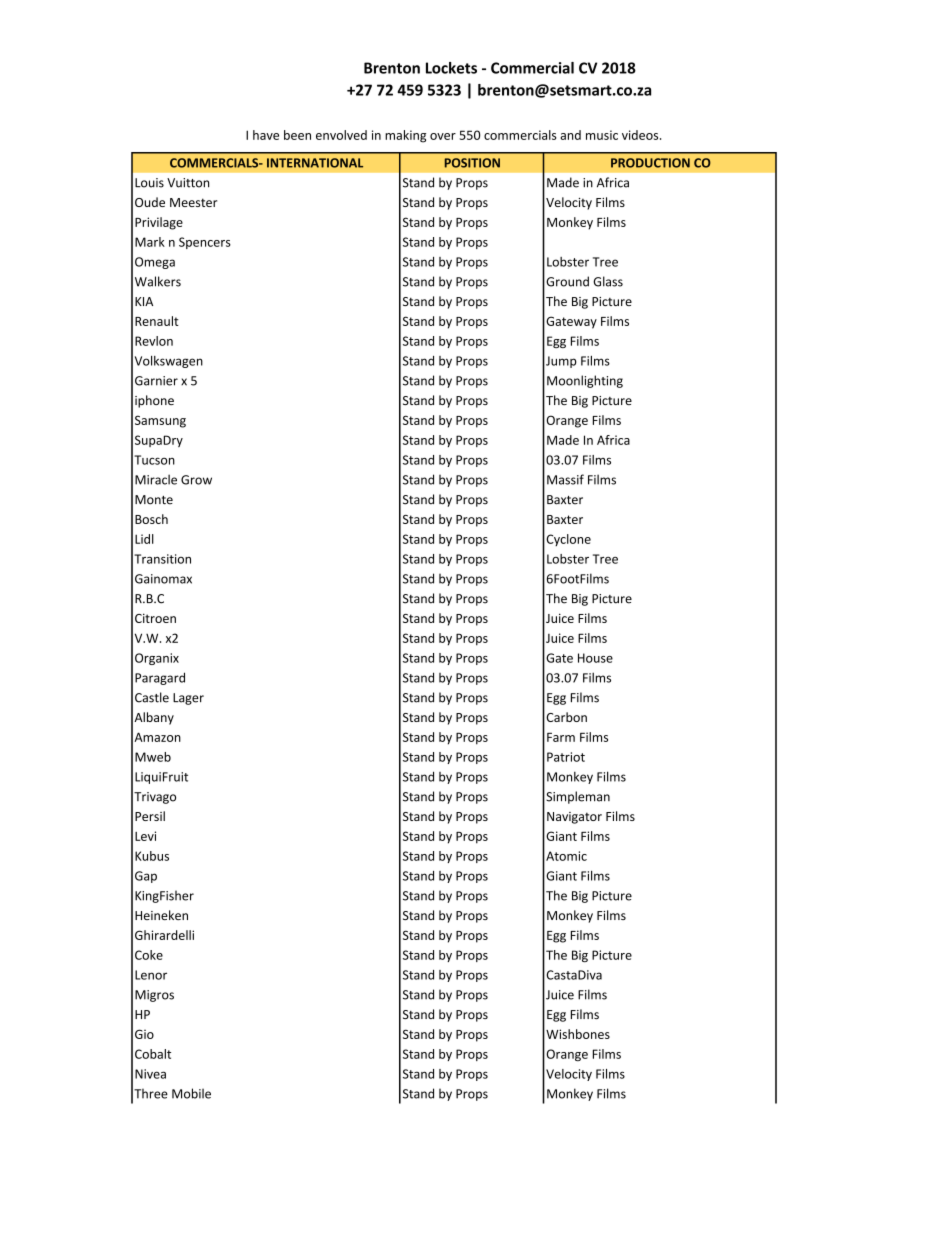  I want to click on making, so click(405, 136).
